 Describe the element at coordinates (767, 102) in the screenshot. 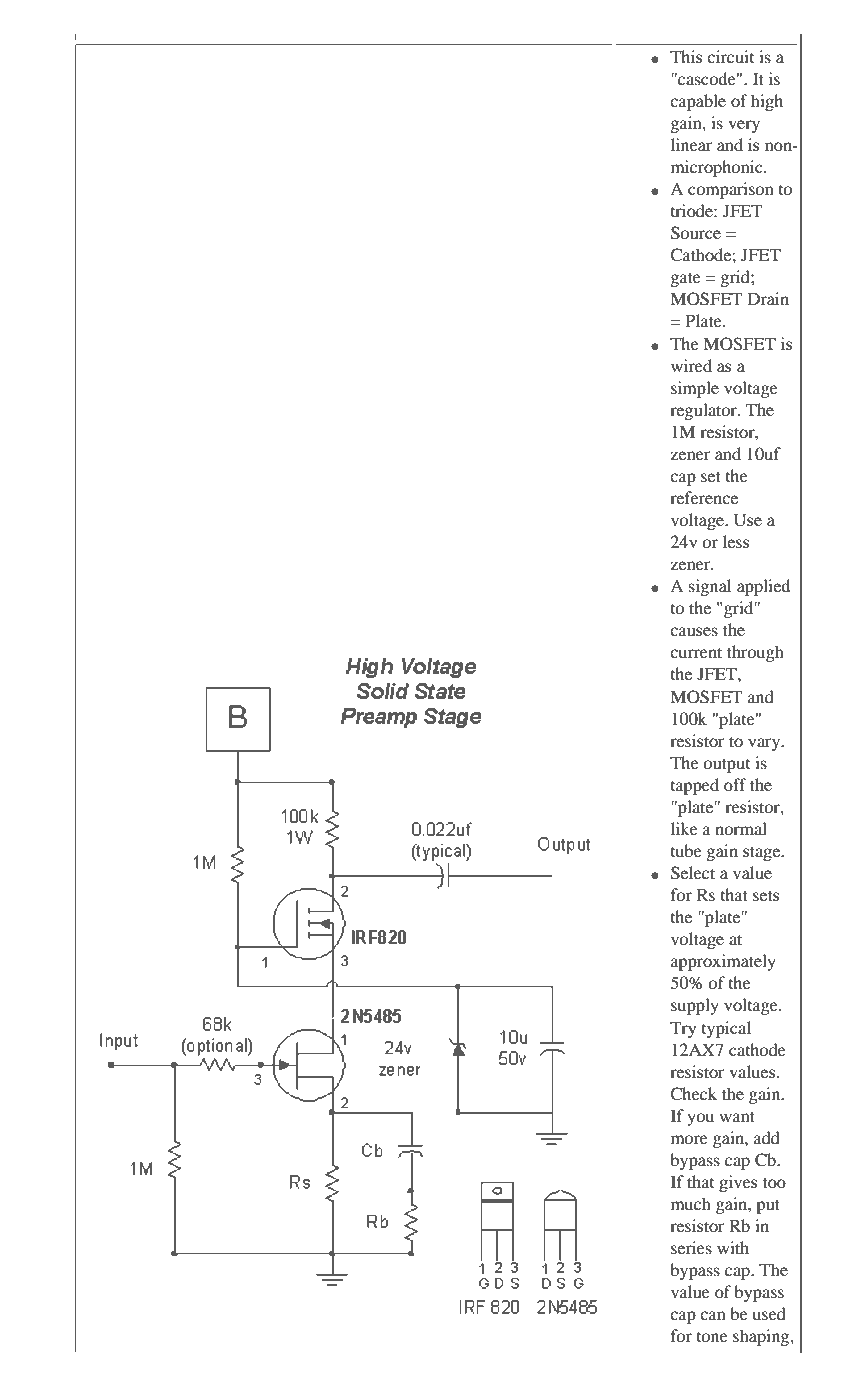

I see `high` at that location.
